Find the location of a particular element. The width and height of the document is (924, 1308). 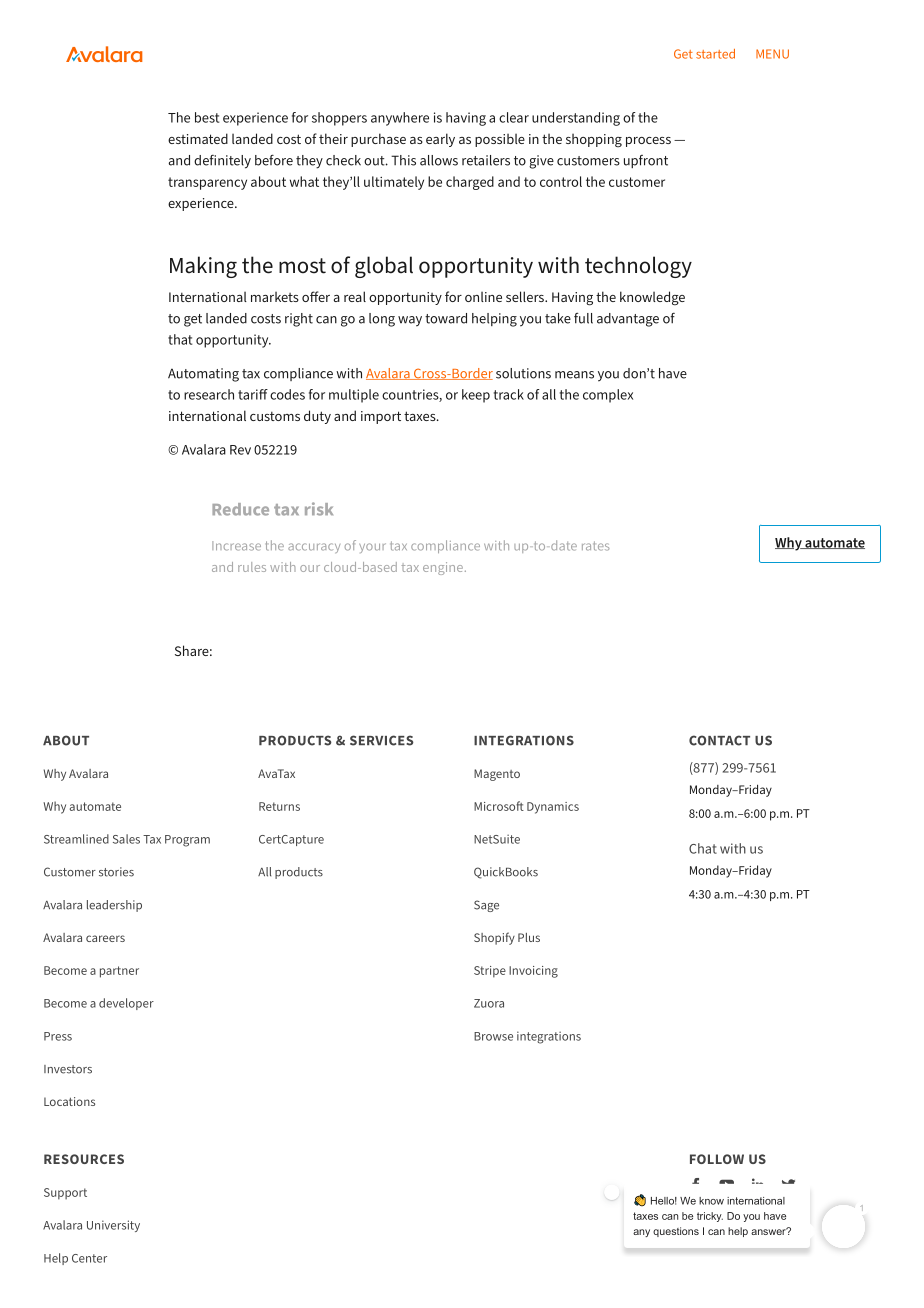

best is located at coordinates (207, 117).
